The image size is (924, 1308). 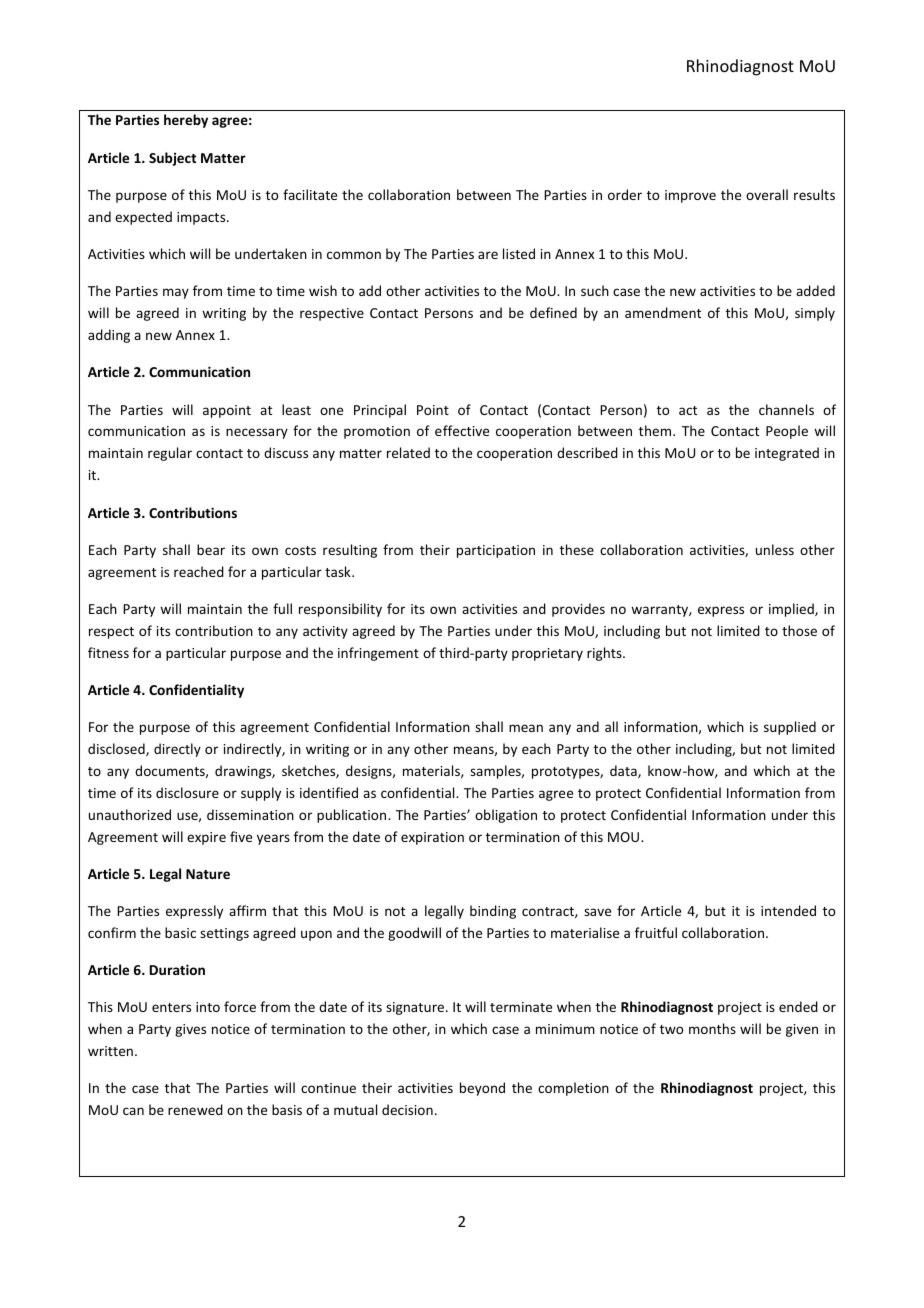 I want to click on implied, so click(x=792, y=610).
